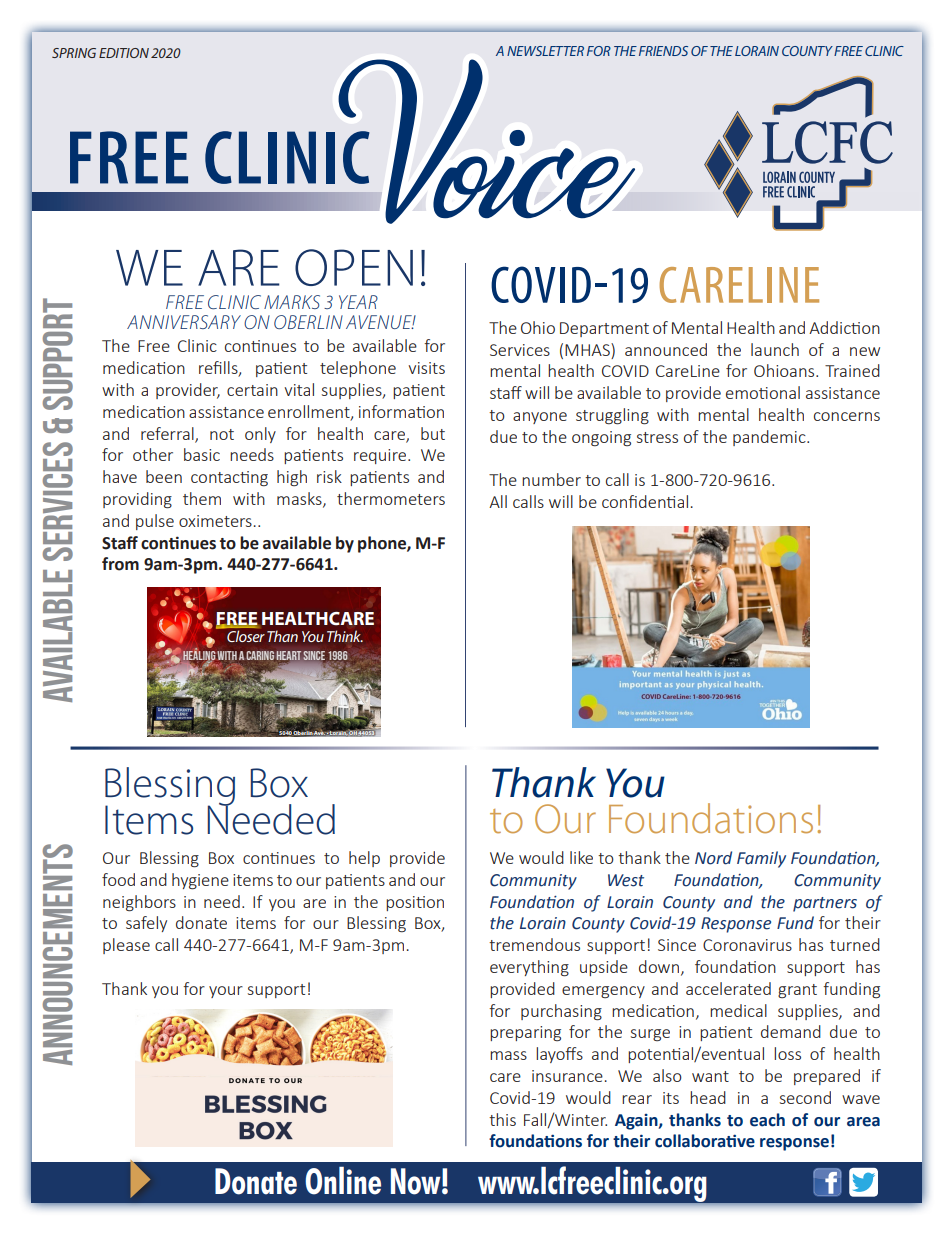 This screenshot has width=952, height=1233. What do you see at coordinates (198, 655) in the screenshot?
I see `Healing` at bounding box center [198, 655].
